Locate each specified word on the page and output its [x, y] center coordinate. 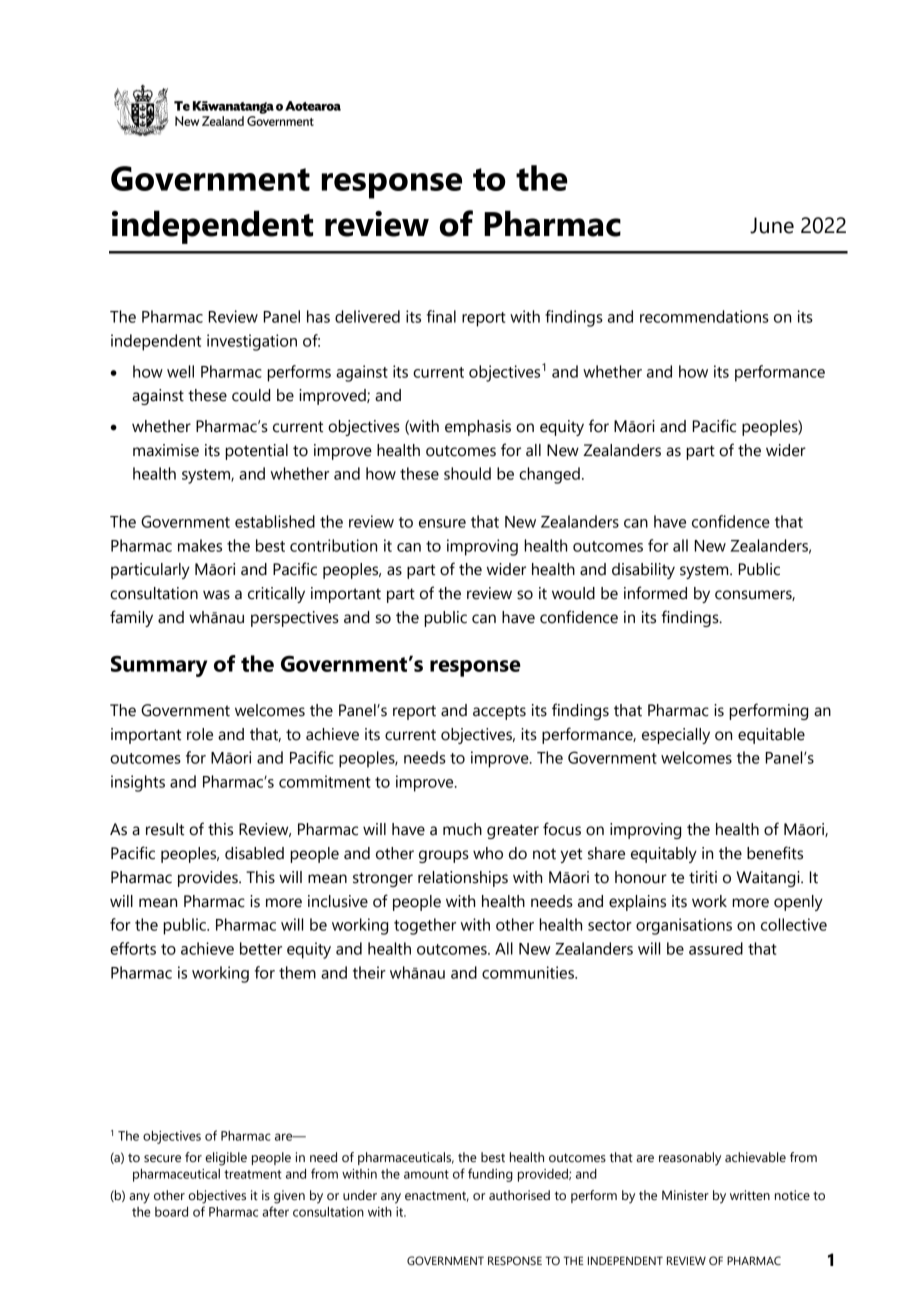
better [261, 948]
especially [676, 736]
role [200, 734]
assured [716, 948]
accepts [499, 712]
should [467, 473]
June [772, 225]
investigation [252, 342]
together [425, 926]
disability [643, 571]
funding [490, 1175]
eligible [226, 1159]
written [750, 1195]
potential [256, 452]
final [441, 316]
